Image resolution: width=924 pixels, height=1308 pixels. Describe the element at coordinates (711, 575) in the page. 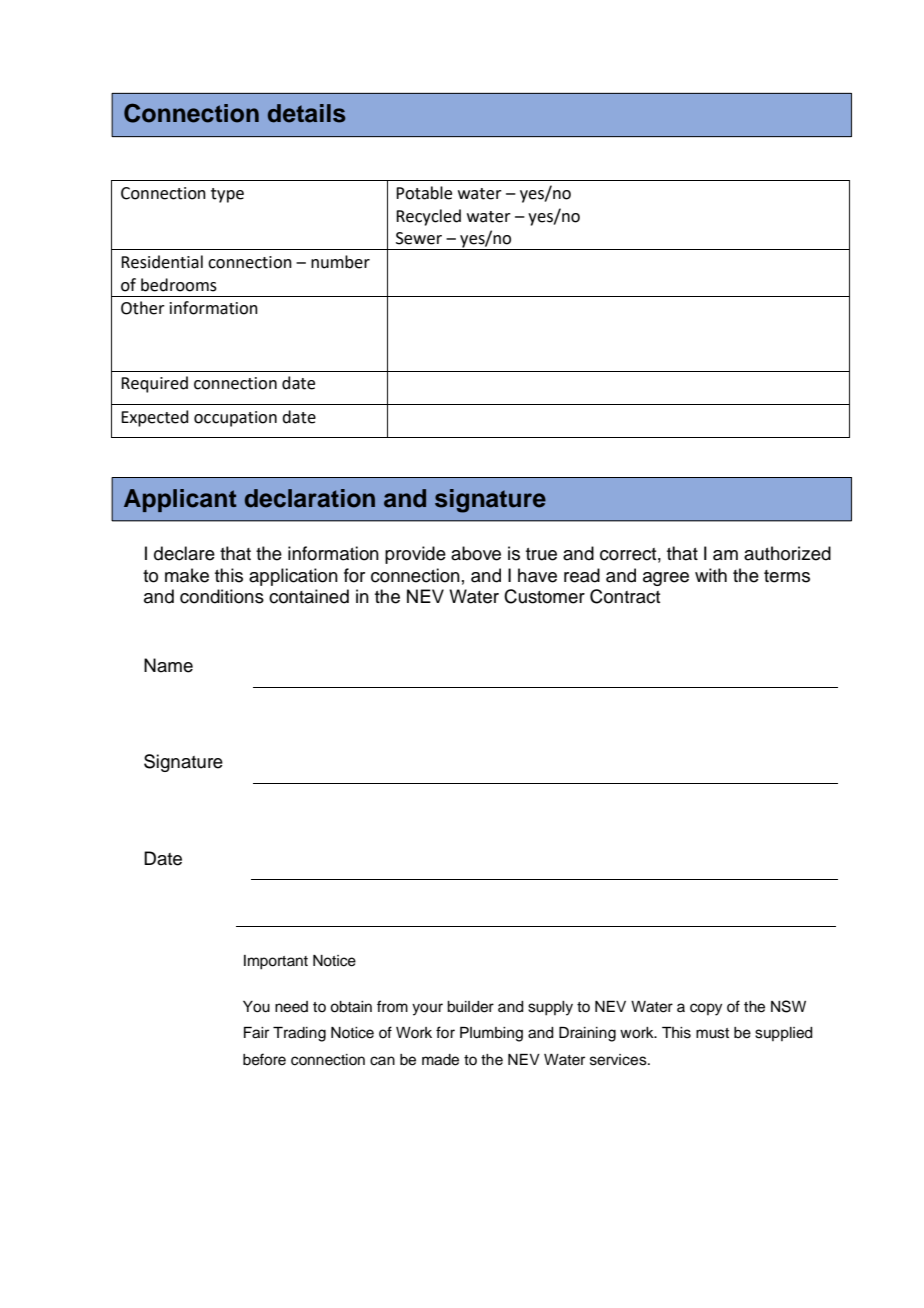

I see `with` at that location.
